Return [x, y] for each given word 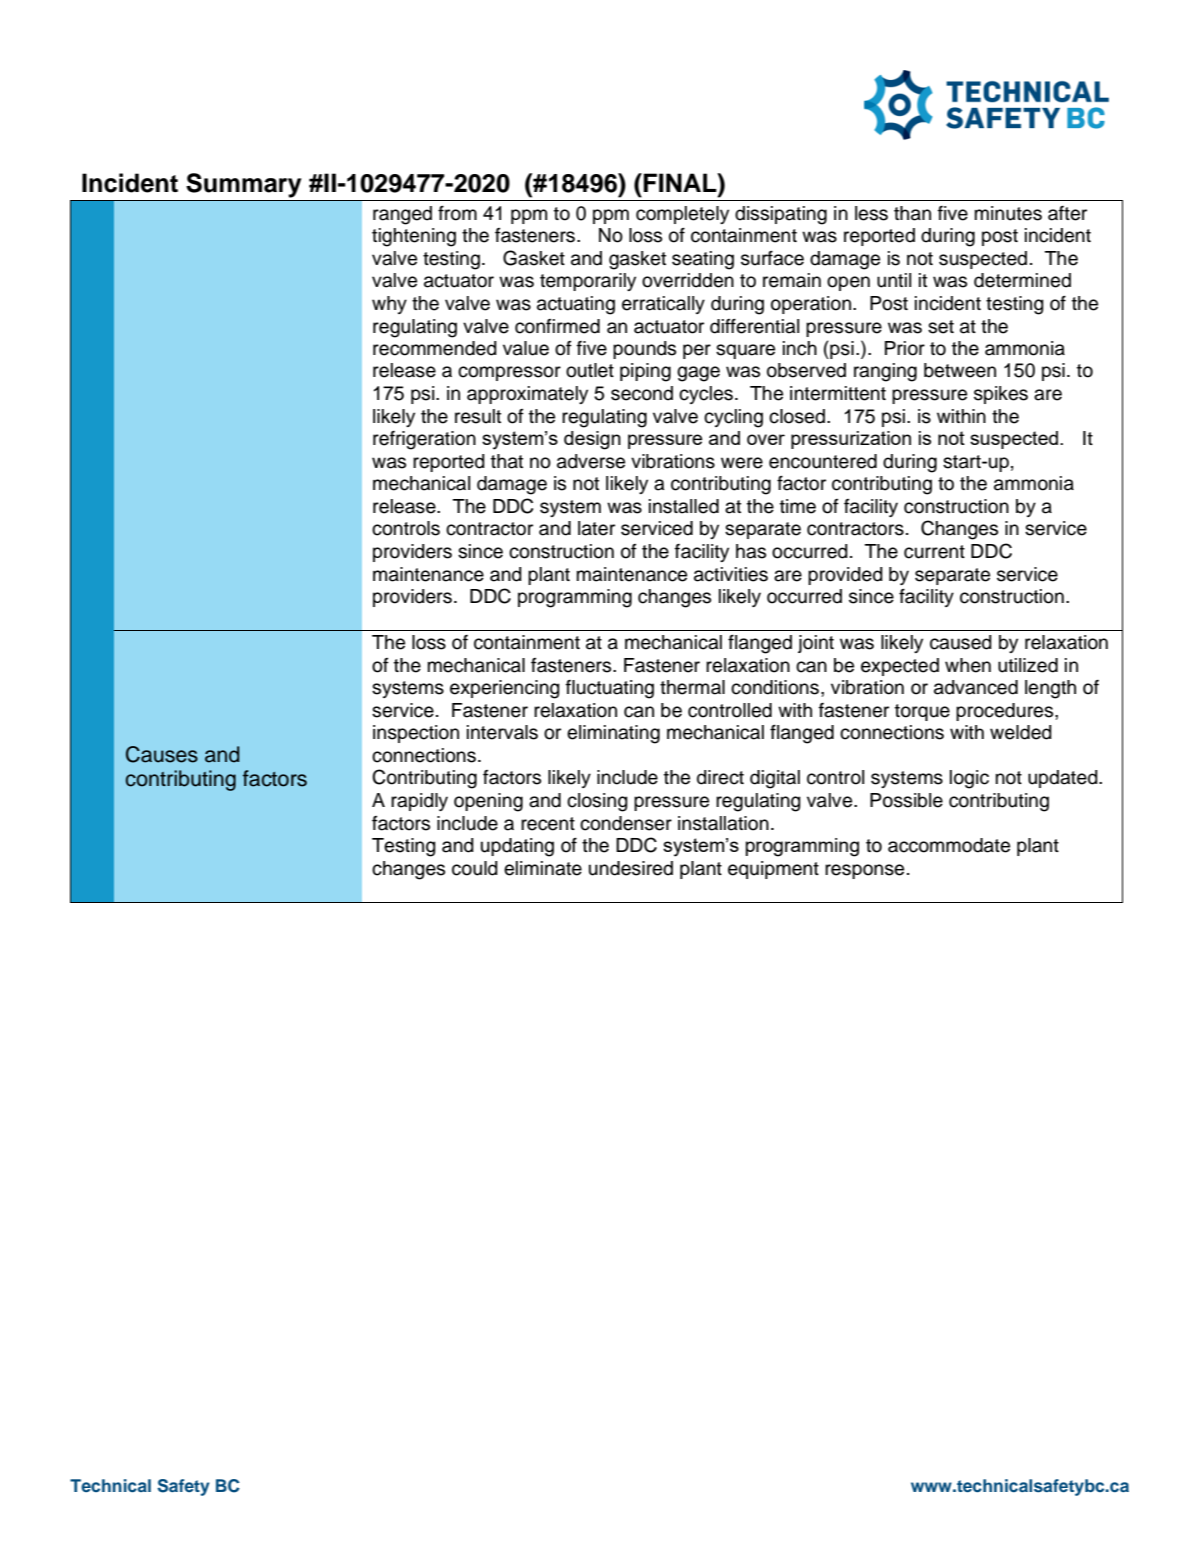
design [592, 440]
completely [682, 215]
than [912, 213]
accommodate [949, 845]
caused [961, 642]
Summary [243, 185]
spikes [1001, 395]
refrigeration [424, 440]
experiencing [505, 689]
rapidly [419, 802]
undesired [631, 868]
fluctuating [610, 689]
